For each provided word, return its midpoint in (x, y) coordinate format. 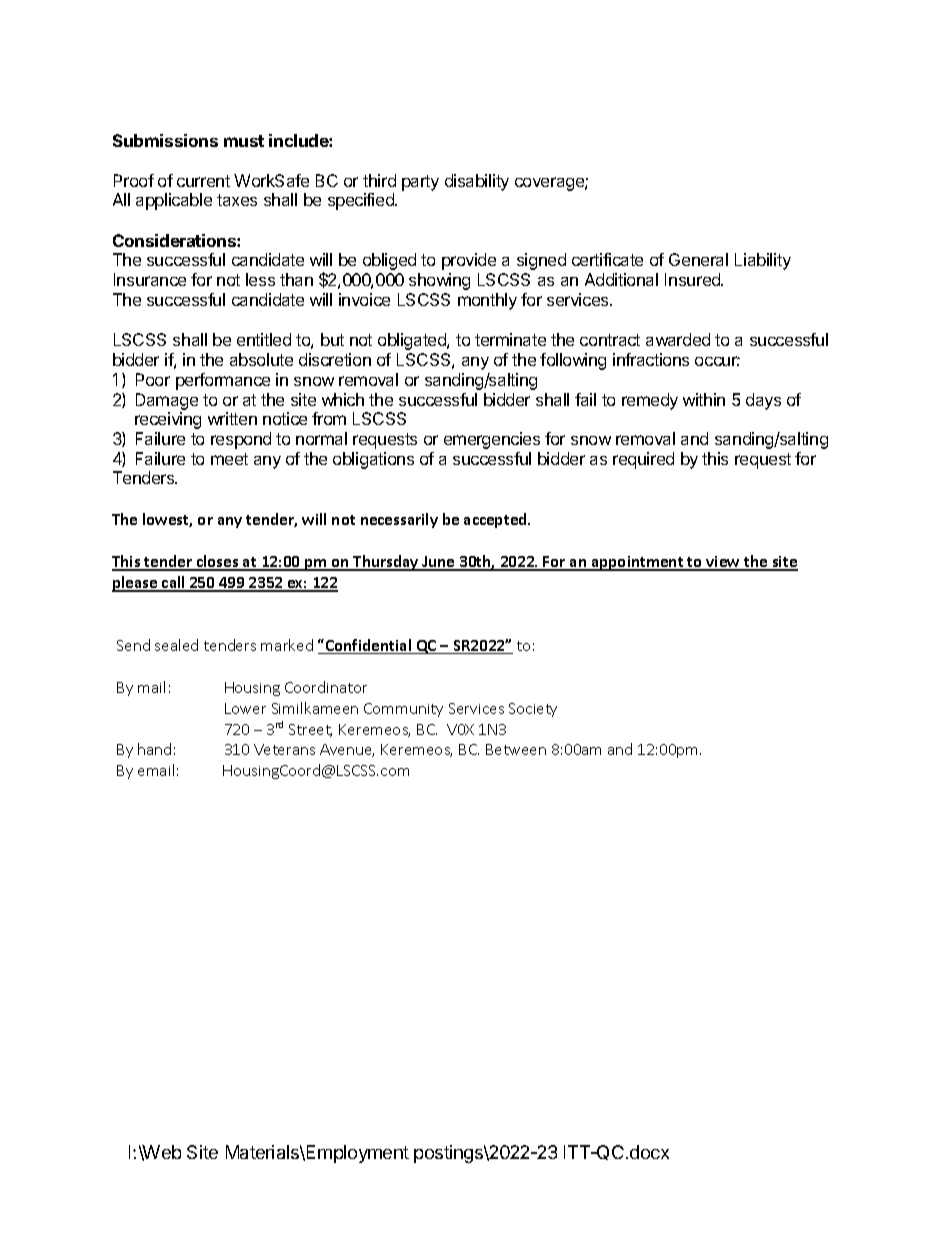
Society (533, 710)
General (698, 259)
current (203, 181)
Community (403, 710)
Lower (245, 708)
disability (477, 182)
